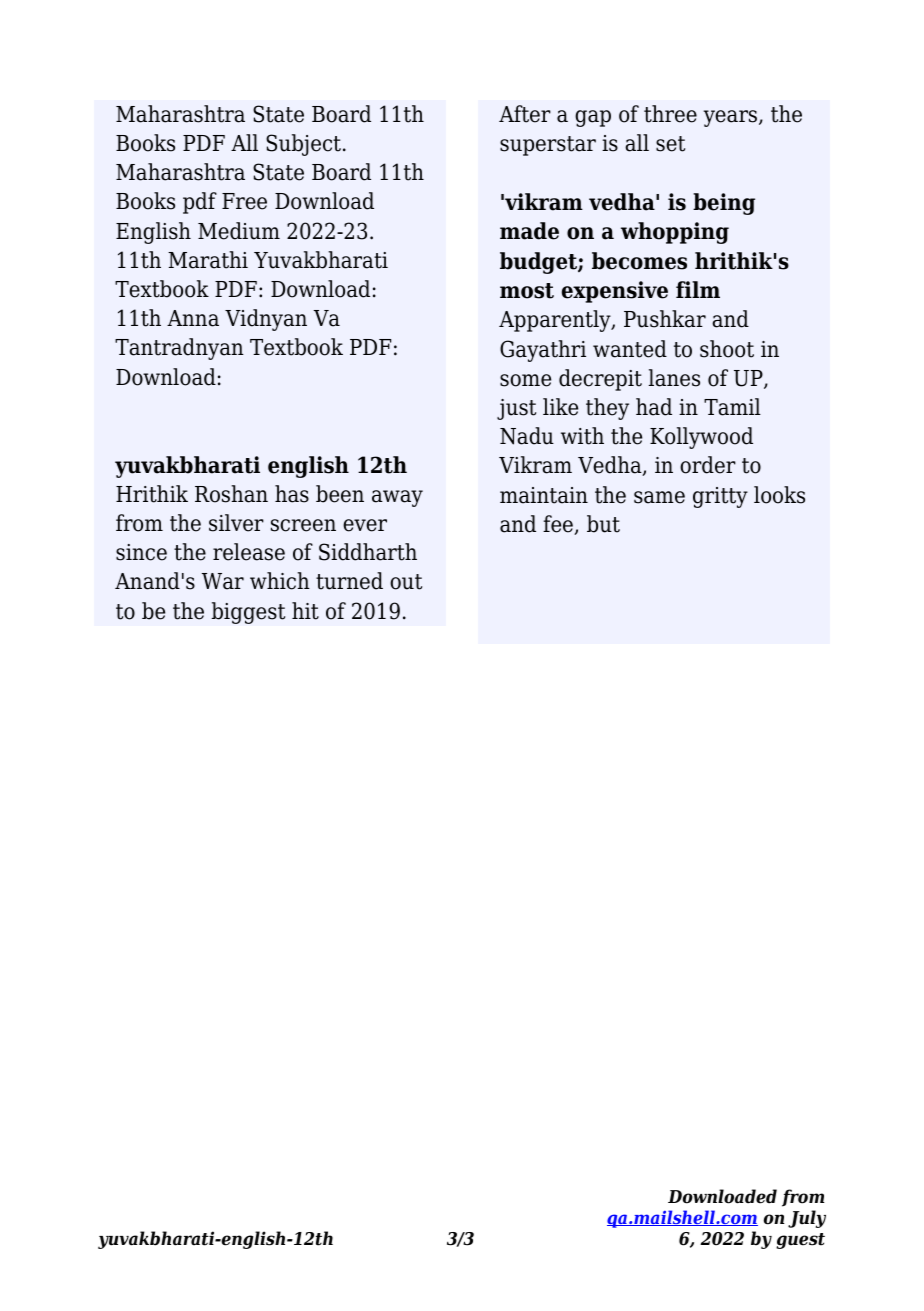 The height and width of the page is (1311, 924). What do you see at coordinates (406, 582) in the page?
I see `out` at bounding box center [406, 582].
